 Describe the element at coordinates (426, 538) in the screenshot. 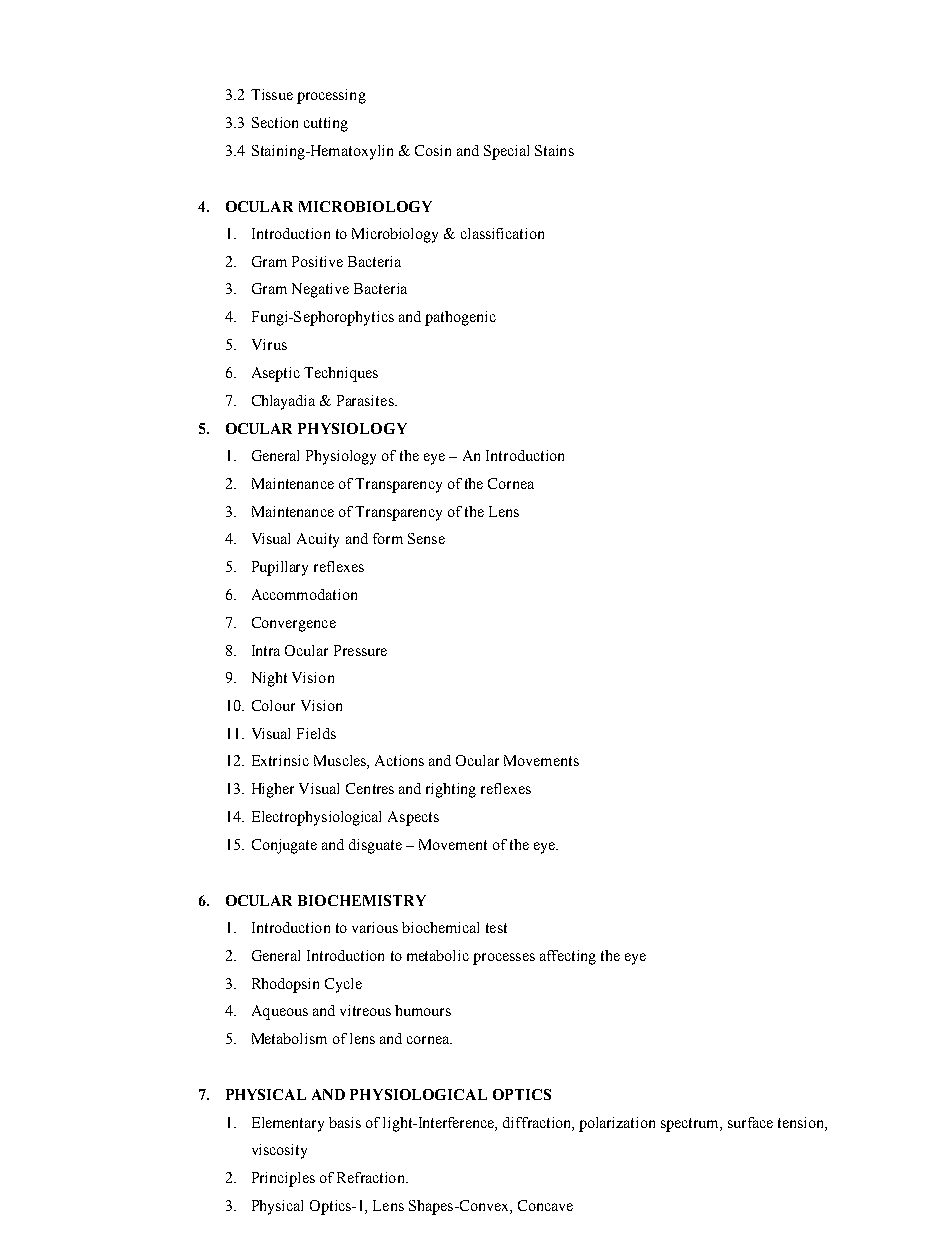

I see `Sense` at that location.
